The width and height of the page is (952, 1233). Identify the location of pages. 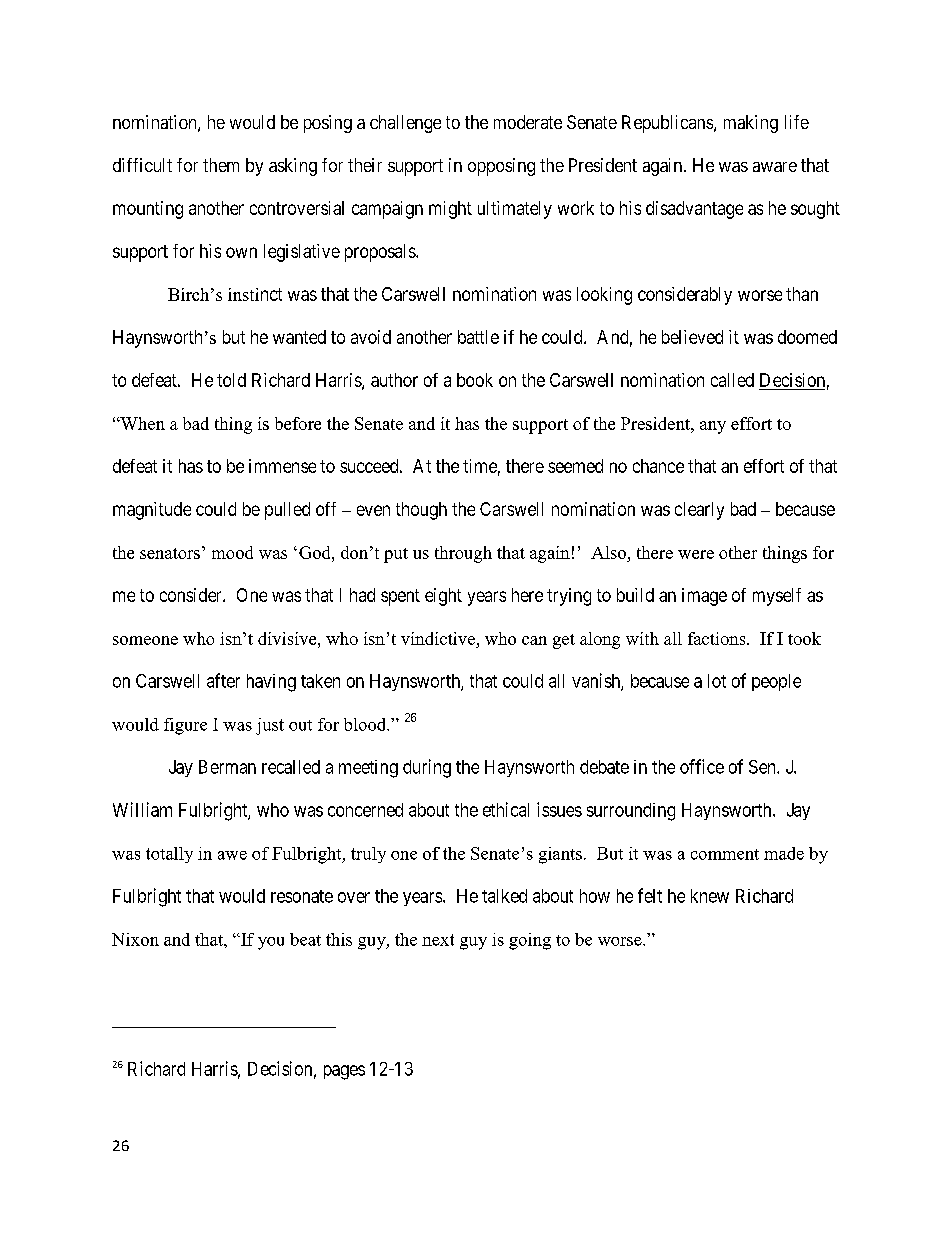
(344, 1072).
